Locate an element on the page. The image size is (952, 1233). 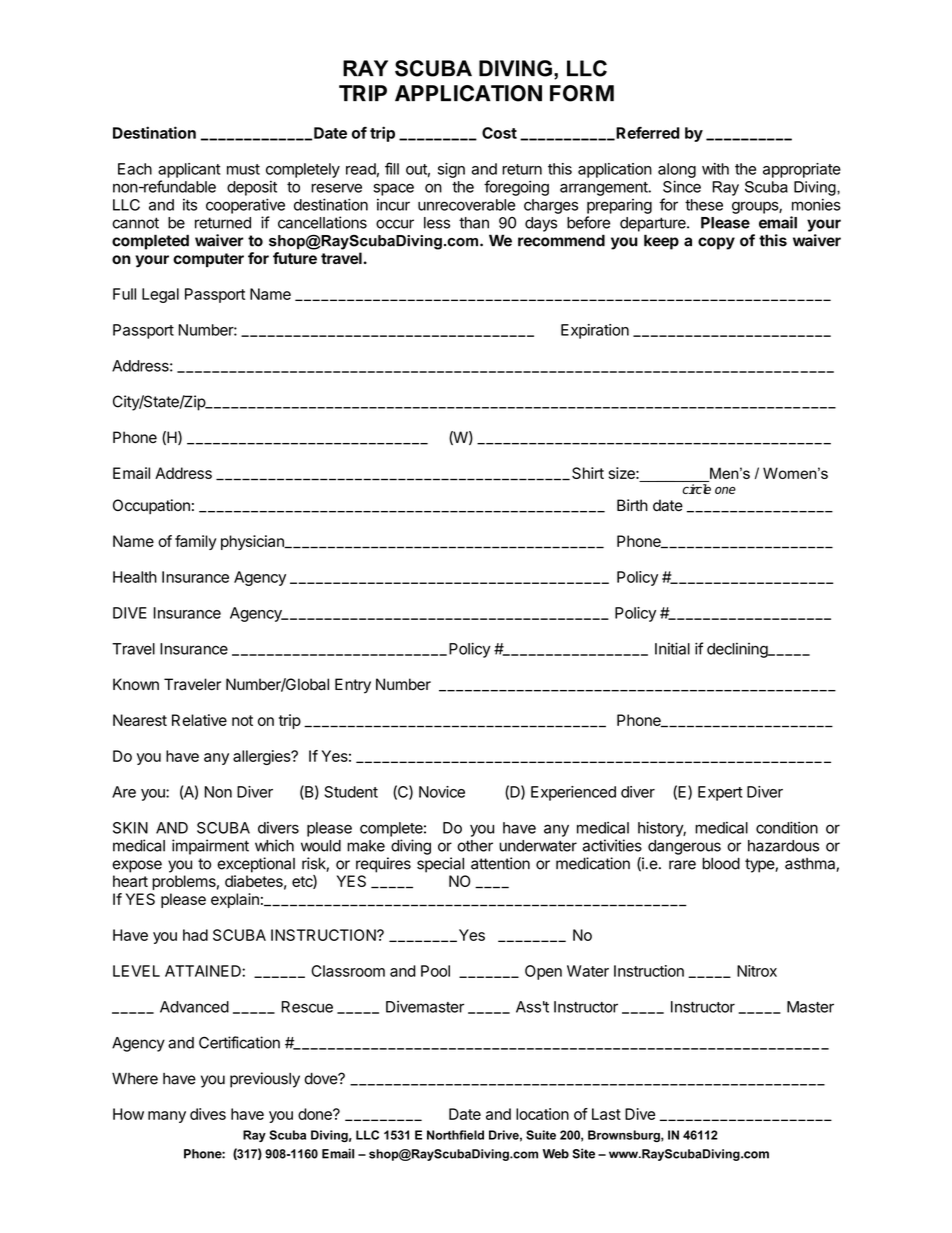
Initial is located at coordinates (672, 648).
